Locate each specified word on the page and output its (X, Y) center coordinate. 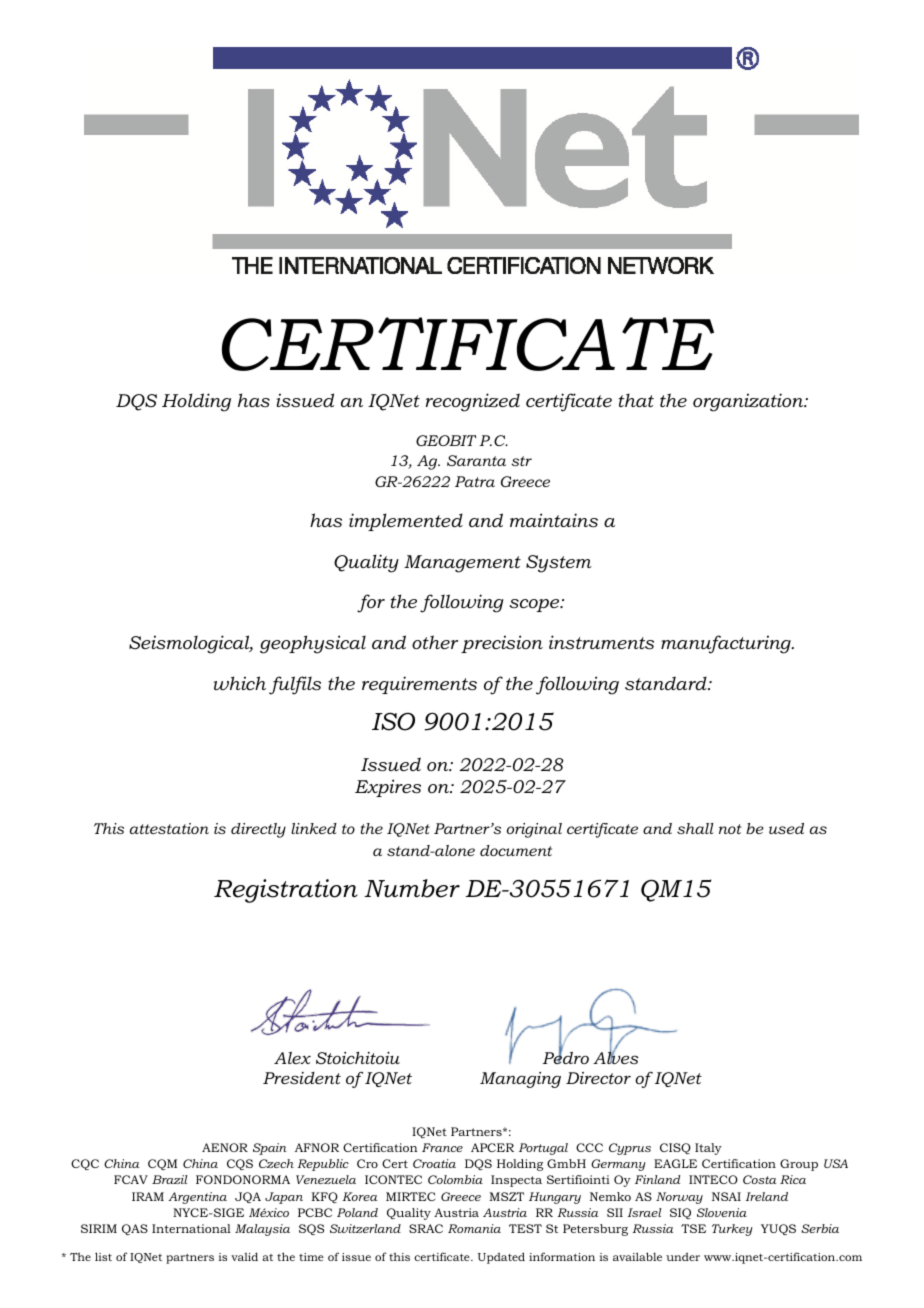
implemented (406, 522)
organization (749, 402)
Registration (286, 891)
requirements (419, 685)
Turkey (732, 1230)
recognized (473, 402)
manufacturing (727, 644)
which (240, 683)
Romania (474, 1228)
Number (412, 888)
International (191, 1228)
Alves (616, 1057)
